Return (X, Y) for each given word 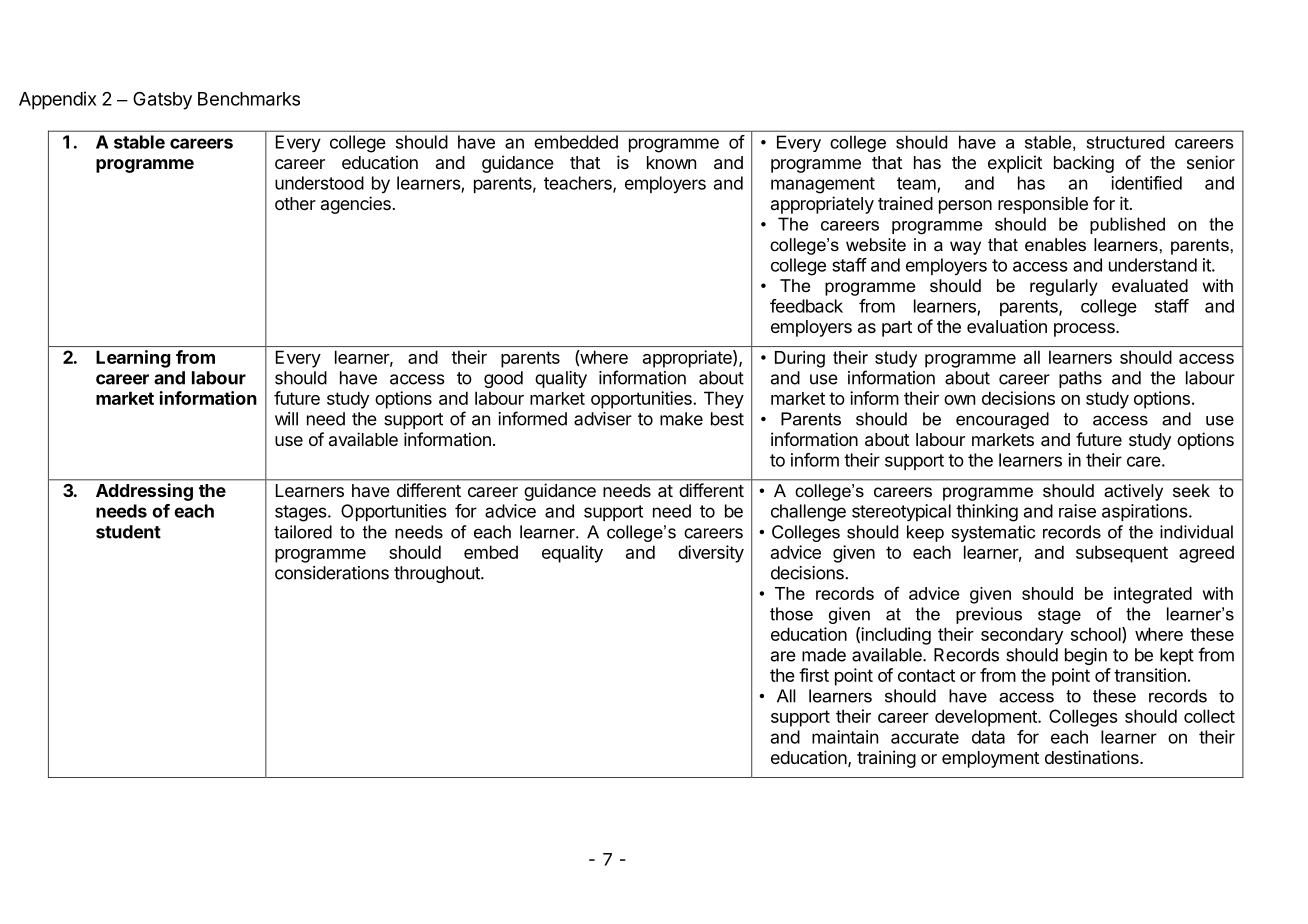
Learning (133, 359)
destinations (1093, 757)
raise (1077, 511)
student (128, 532)
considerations (332, 573)
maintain (845, 737)
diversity (711, 554)
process (1085, 330)
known (671, 162)
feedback (806, 306)
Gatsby (162, 101)
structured (1125, 142)
